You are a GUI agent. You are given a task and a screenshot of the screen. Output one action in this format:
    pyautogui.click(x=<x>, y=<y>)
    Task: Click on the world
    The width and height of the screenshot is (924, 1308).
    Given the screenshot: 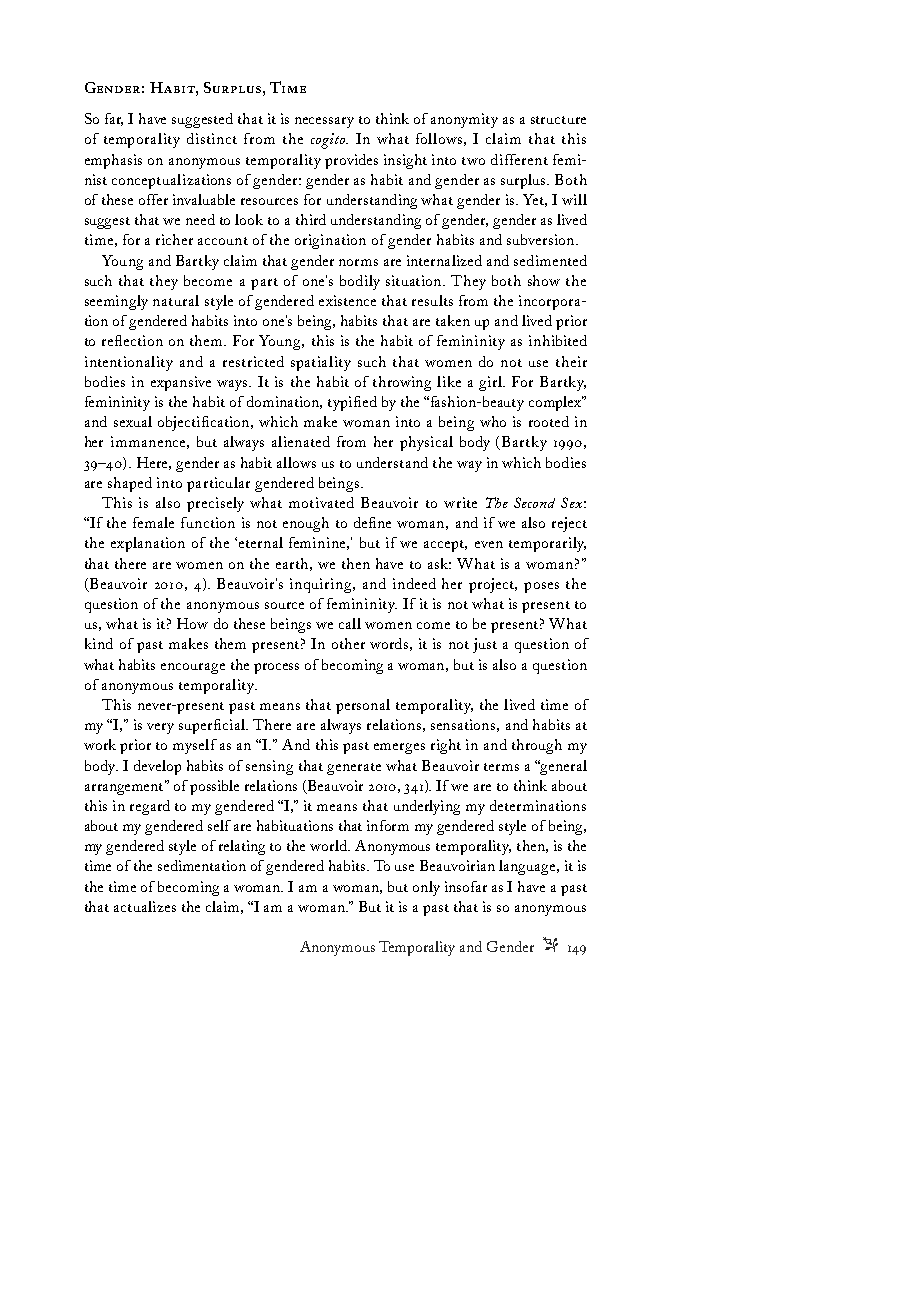 What is the action you would take?
    pyautogui.click(x=329, y=845)
